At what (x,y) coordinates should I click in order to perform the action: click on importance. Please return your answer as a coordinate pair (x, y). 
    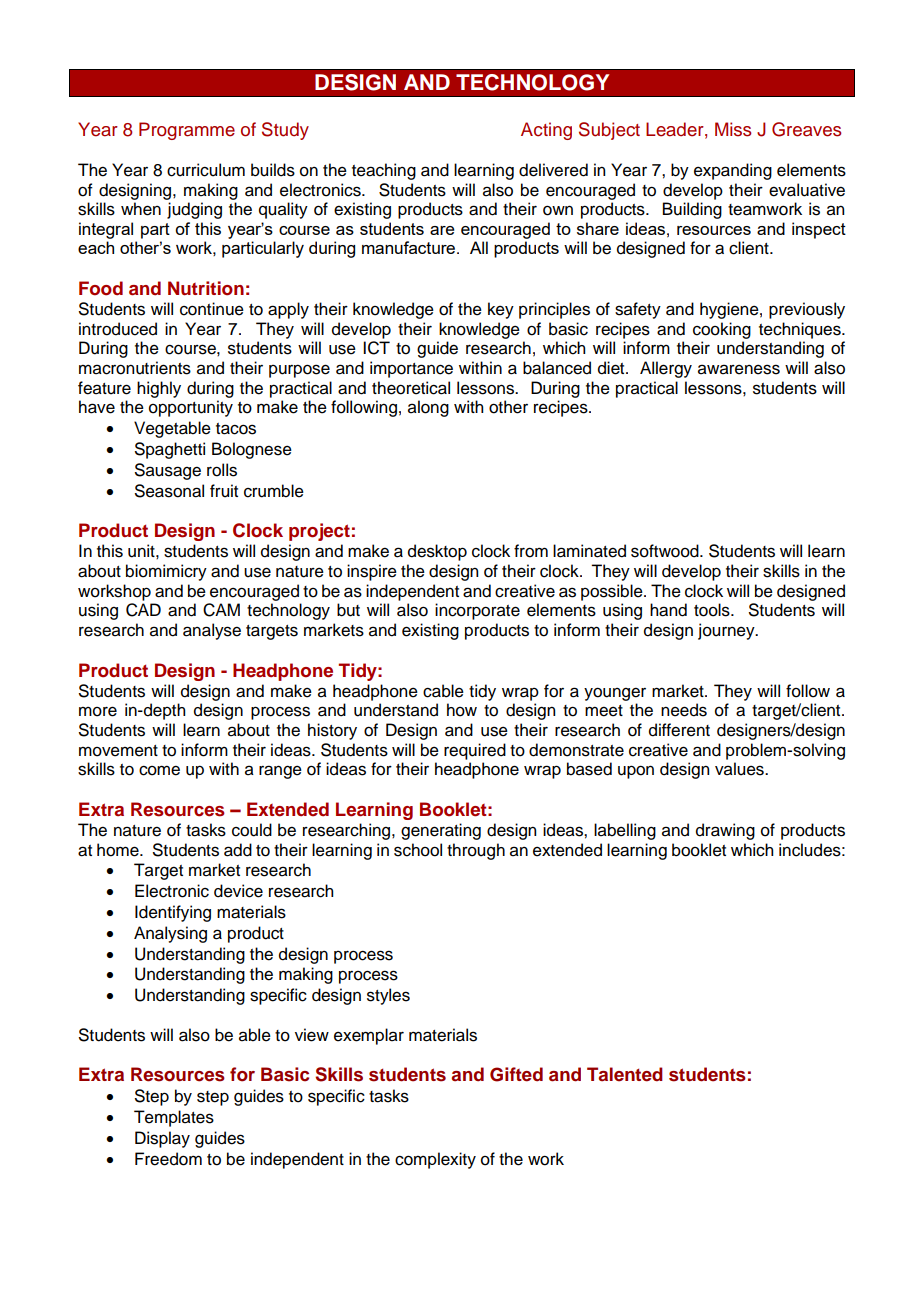
    Looking at the image, I should click on (411, 369).
